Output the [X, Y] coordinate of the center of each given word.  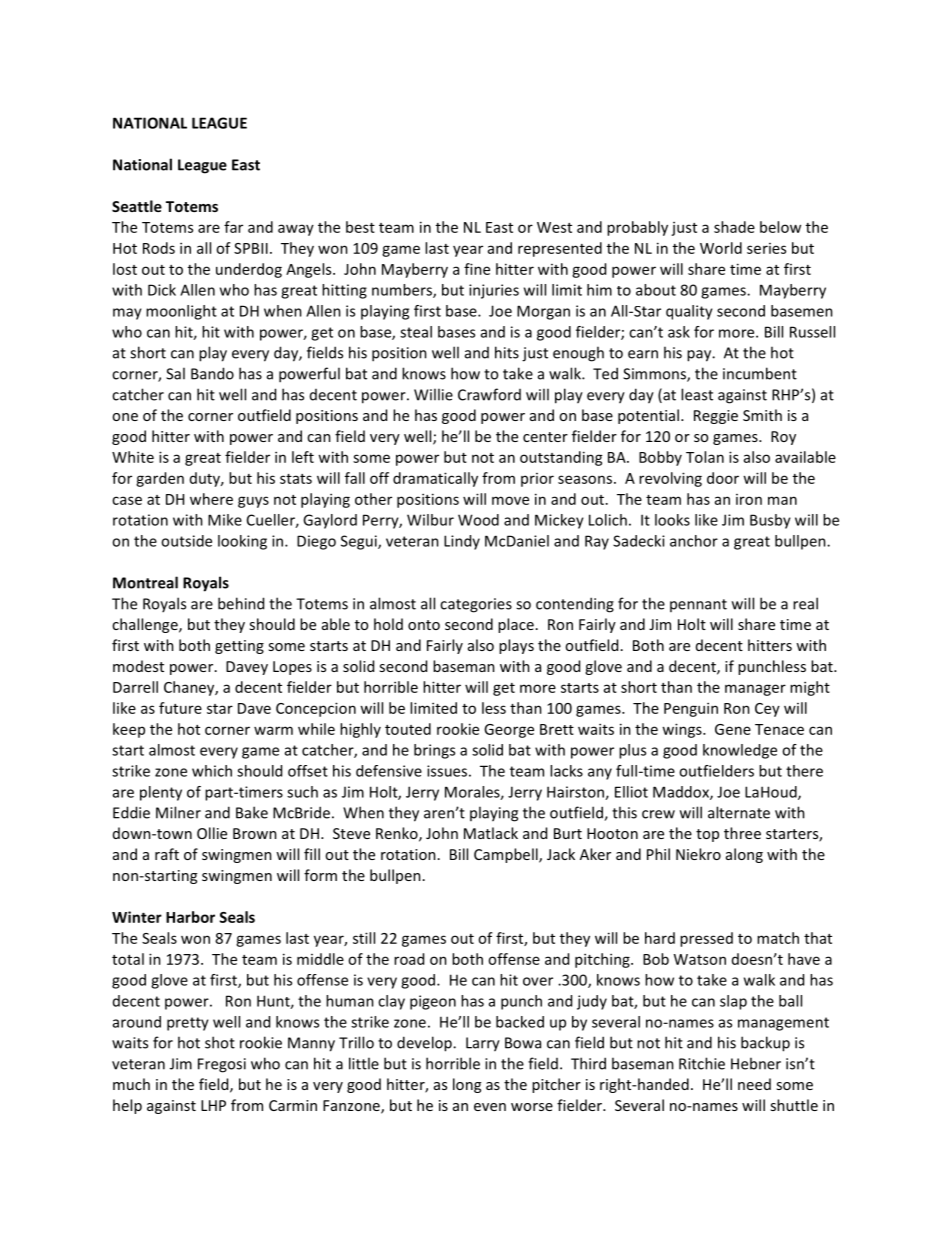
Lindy [462, 542]
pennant [698, 605]
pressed [706, 939]
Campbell [507, 855]
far [233, 227]
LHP [213, 1105]
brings [434, 751]
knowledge [740, 751]
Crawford [489, 394]
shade [734, 227]
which [212, 771]
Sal [175, 373]
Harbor [190, 917]
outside [186, 541]
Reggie [716, 417]
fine [477, 269]
